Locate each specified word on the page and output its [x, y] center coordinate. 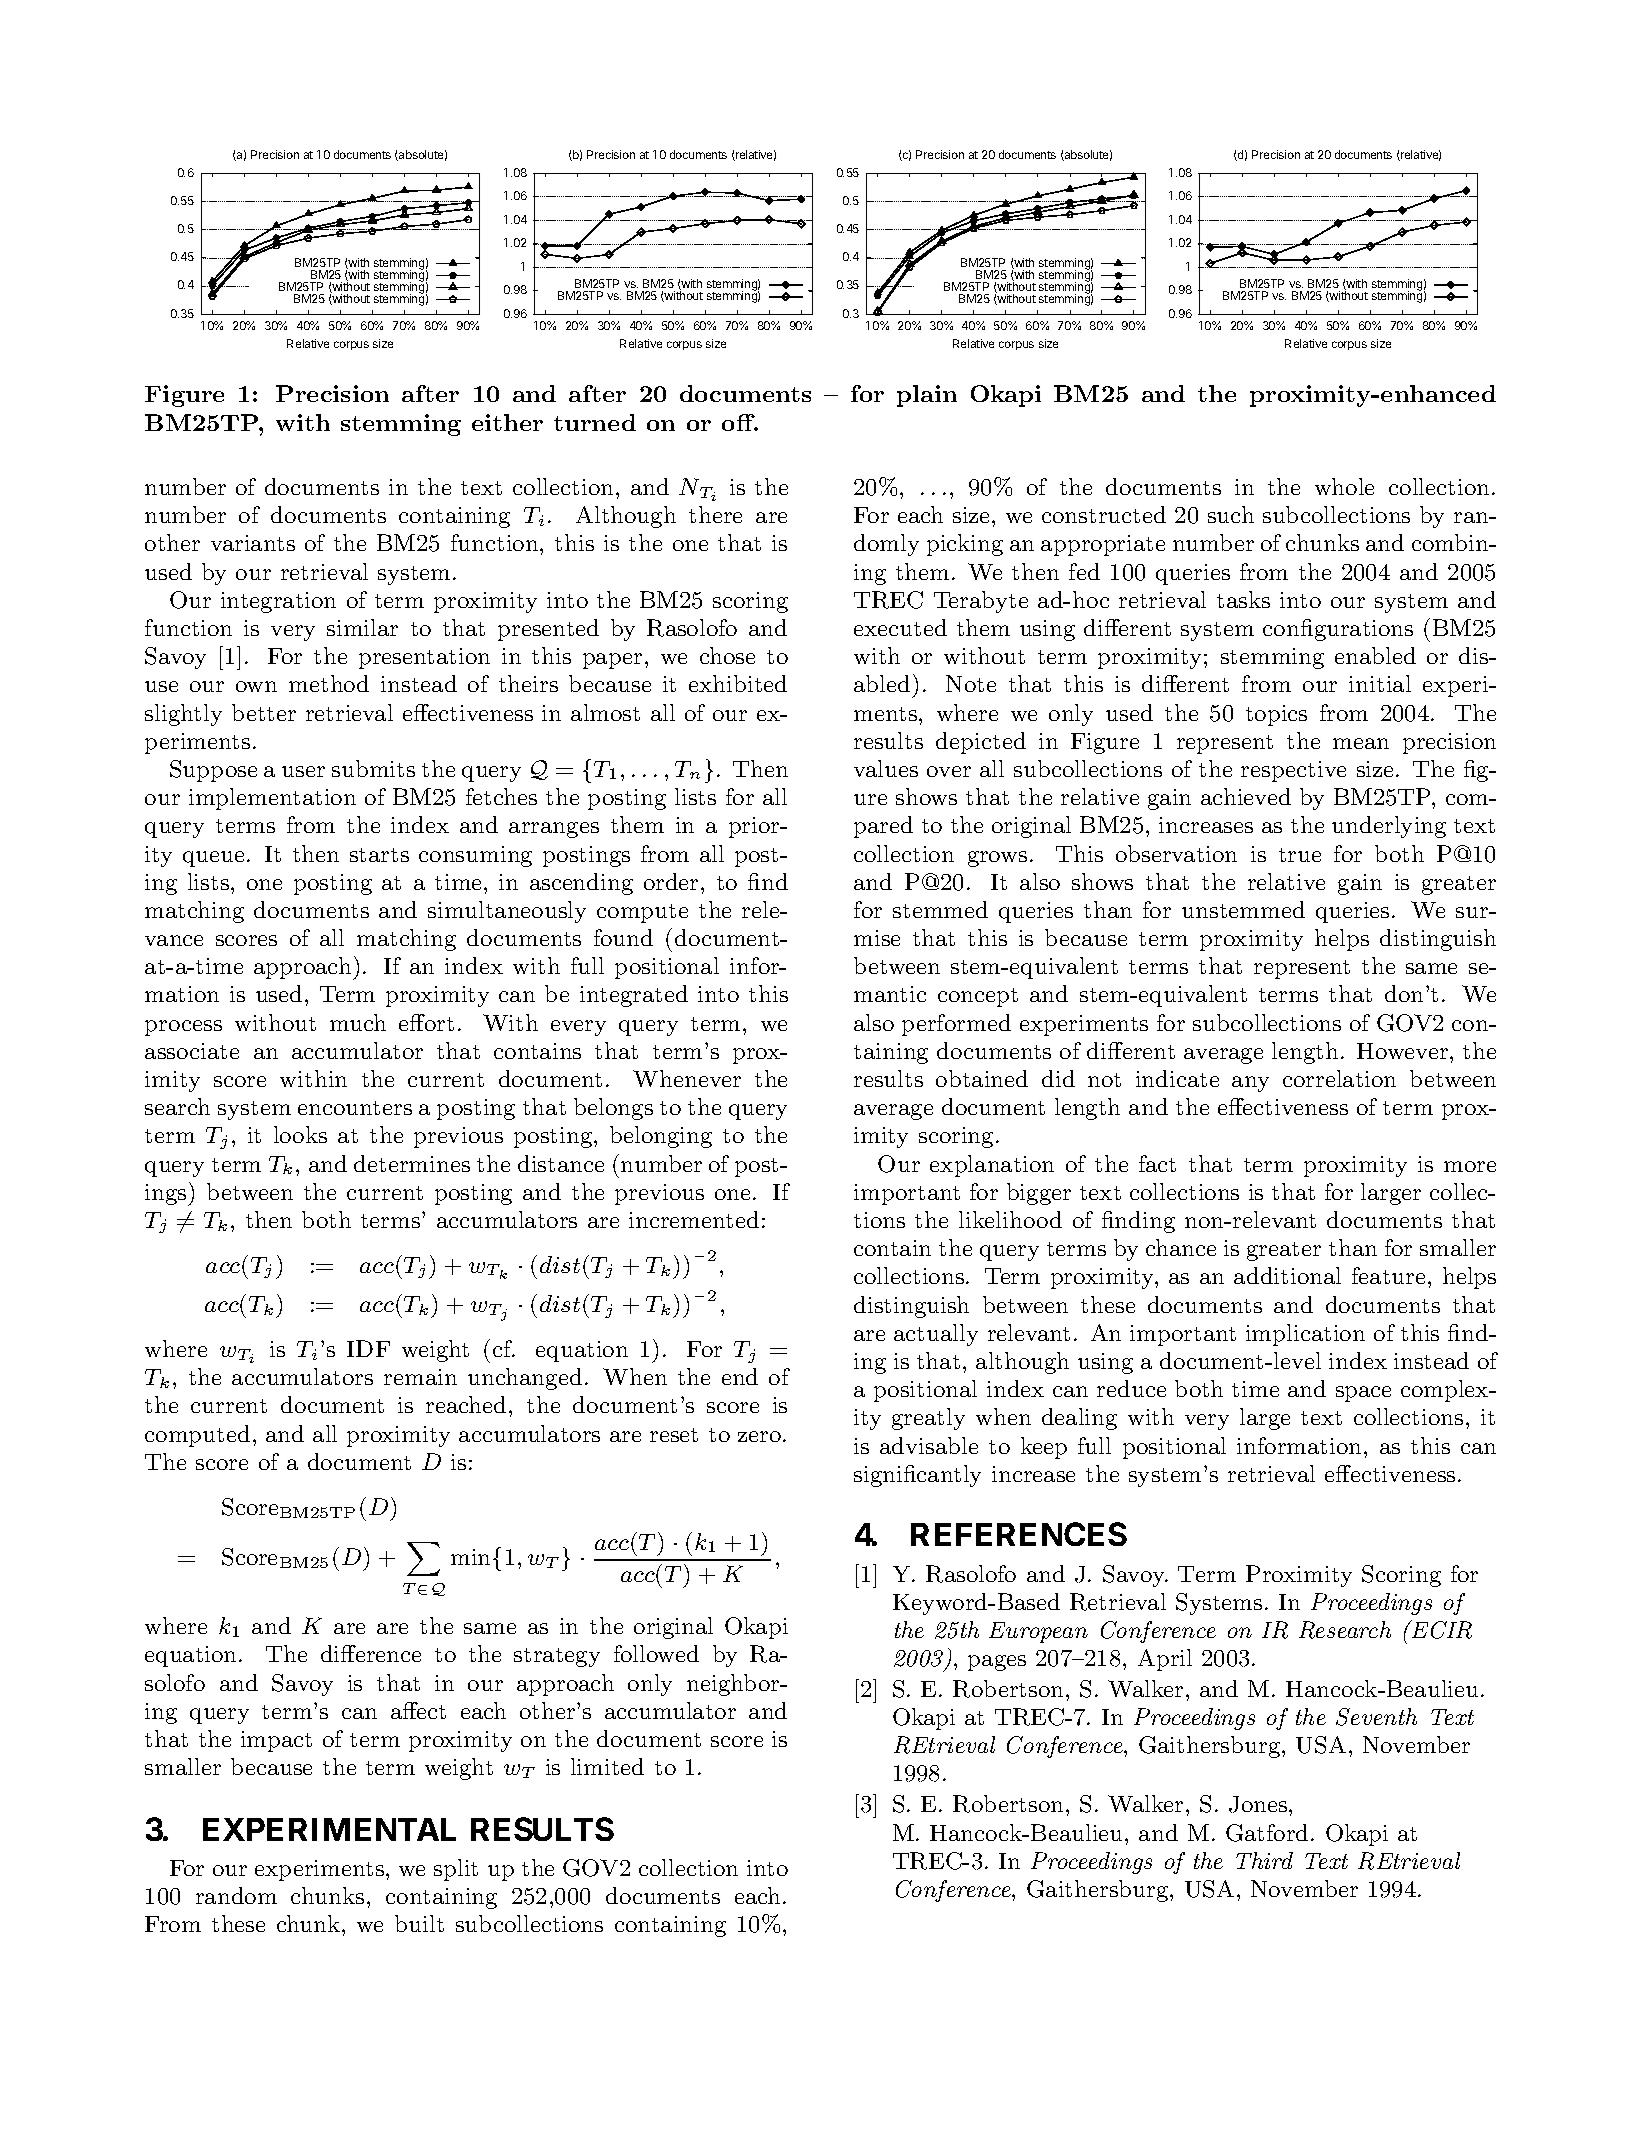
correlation [1339, 1078]
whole [1344, 486]
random [236, 1895]
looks [300, 1134]
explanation [992, 1166]
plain [927, 396]
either [507, 422]
